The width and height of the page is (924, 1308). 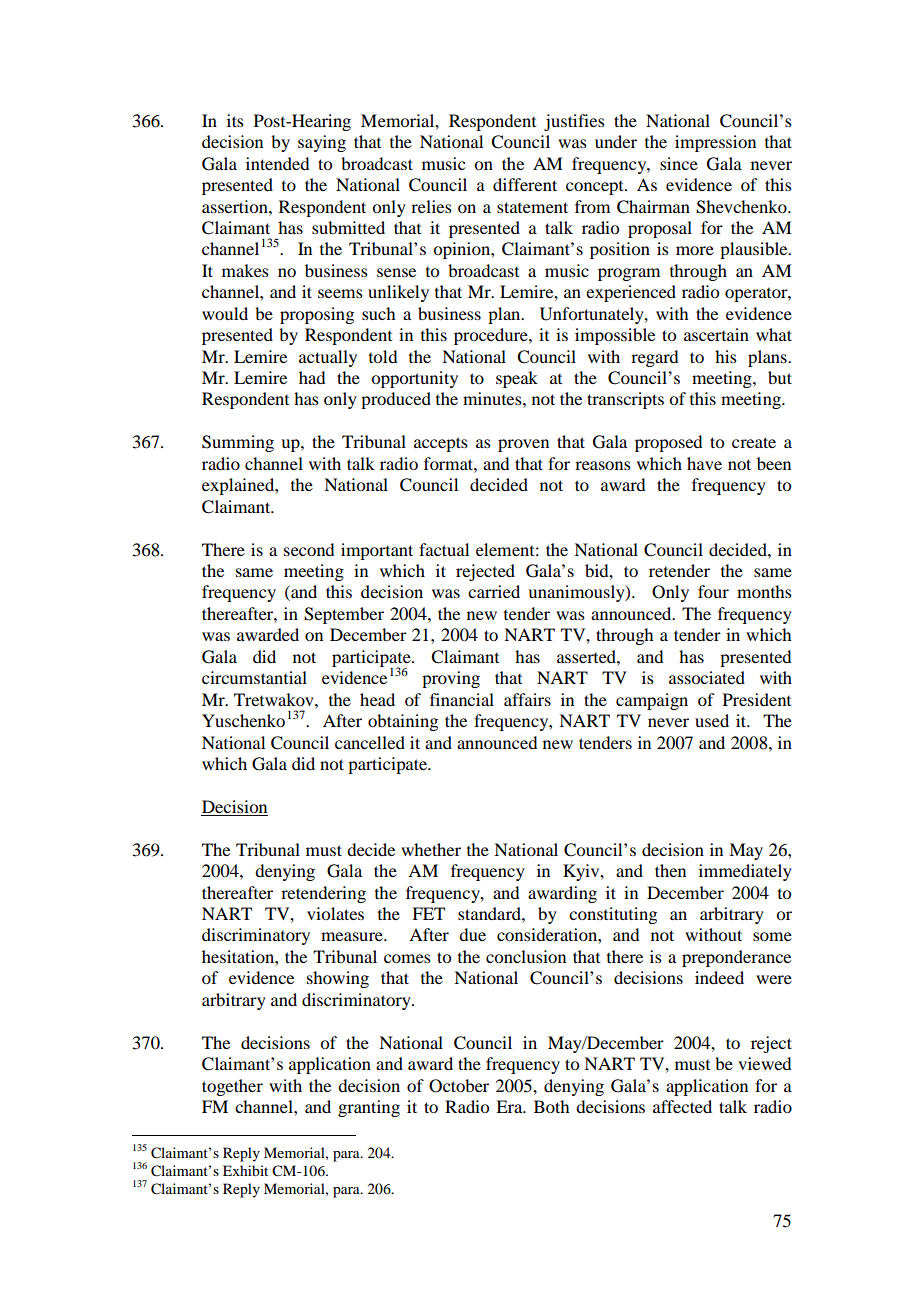 I want to click on Exhibit, so click(x=245, y=1170).
